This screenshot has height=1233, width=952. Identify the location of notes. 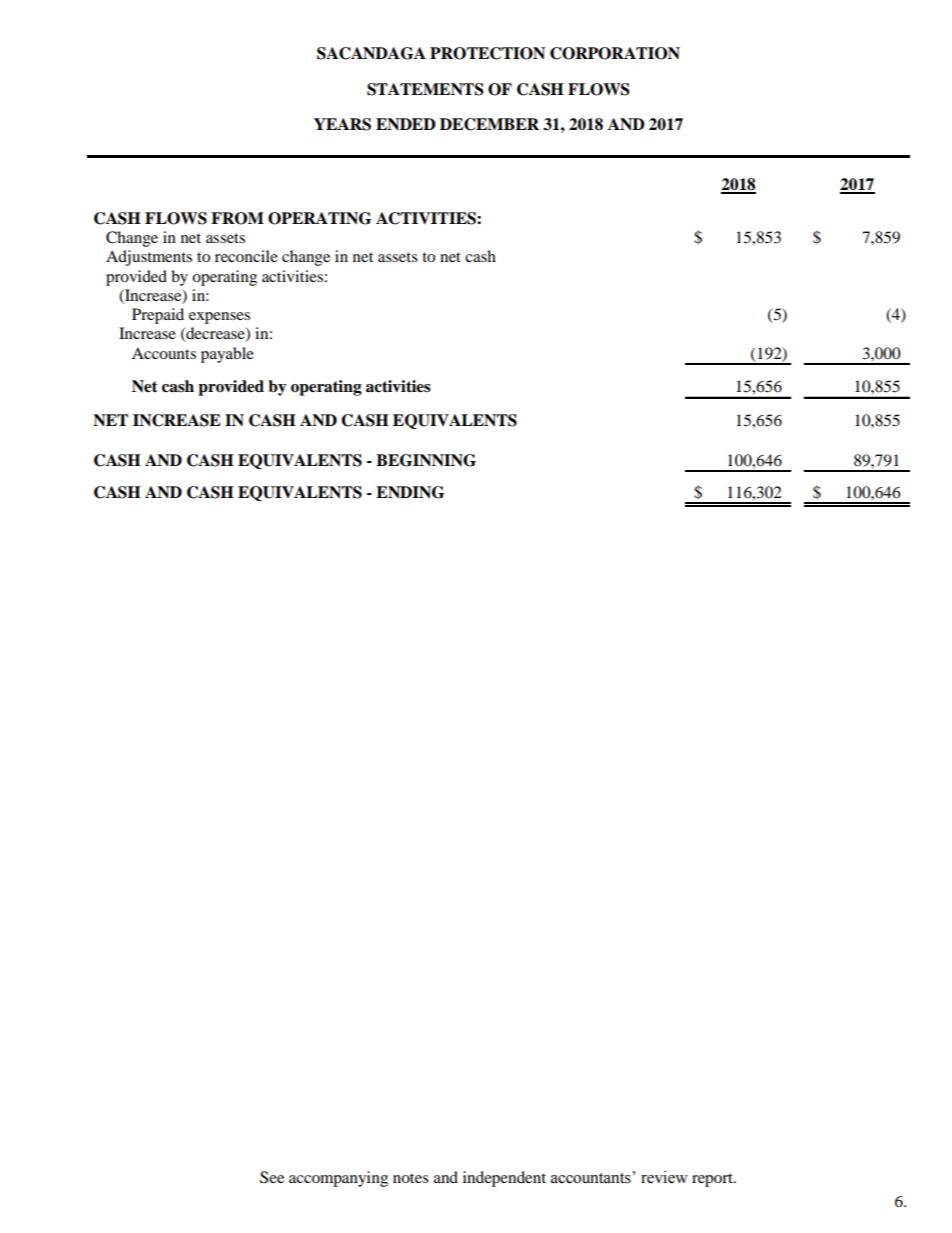
(411, 1178).
